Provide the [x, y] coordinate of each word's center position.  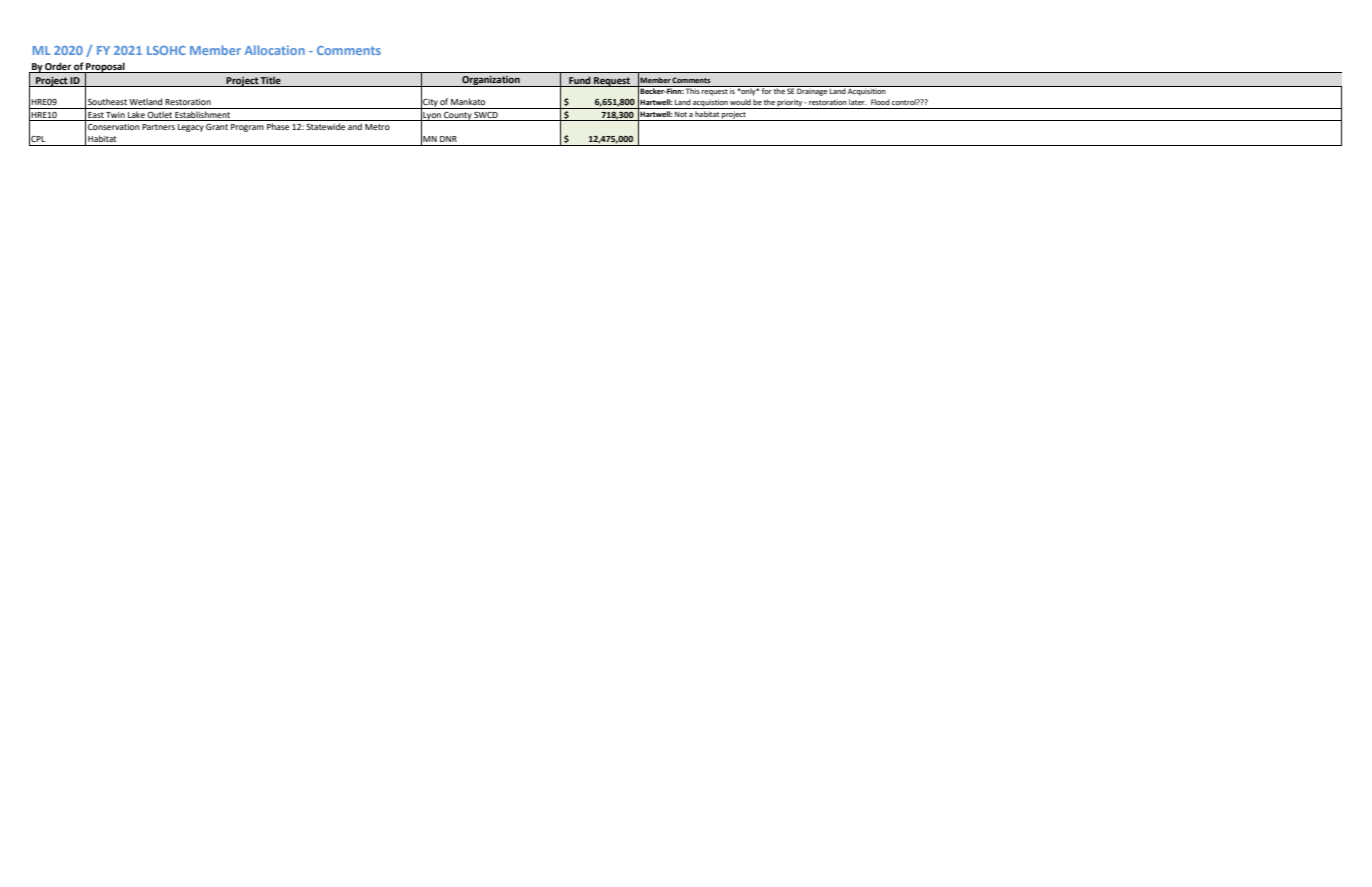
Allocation [275, 50]
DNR [448, 139]
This [692, 90]
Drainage [812, 91]
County [458, 116]
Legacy [191, 128]
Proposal [105, 68]
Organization [491, 81]
